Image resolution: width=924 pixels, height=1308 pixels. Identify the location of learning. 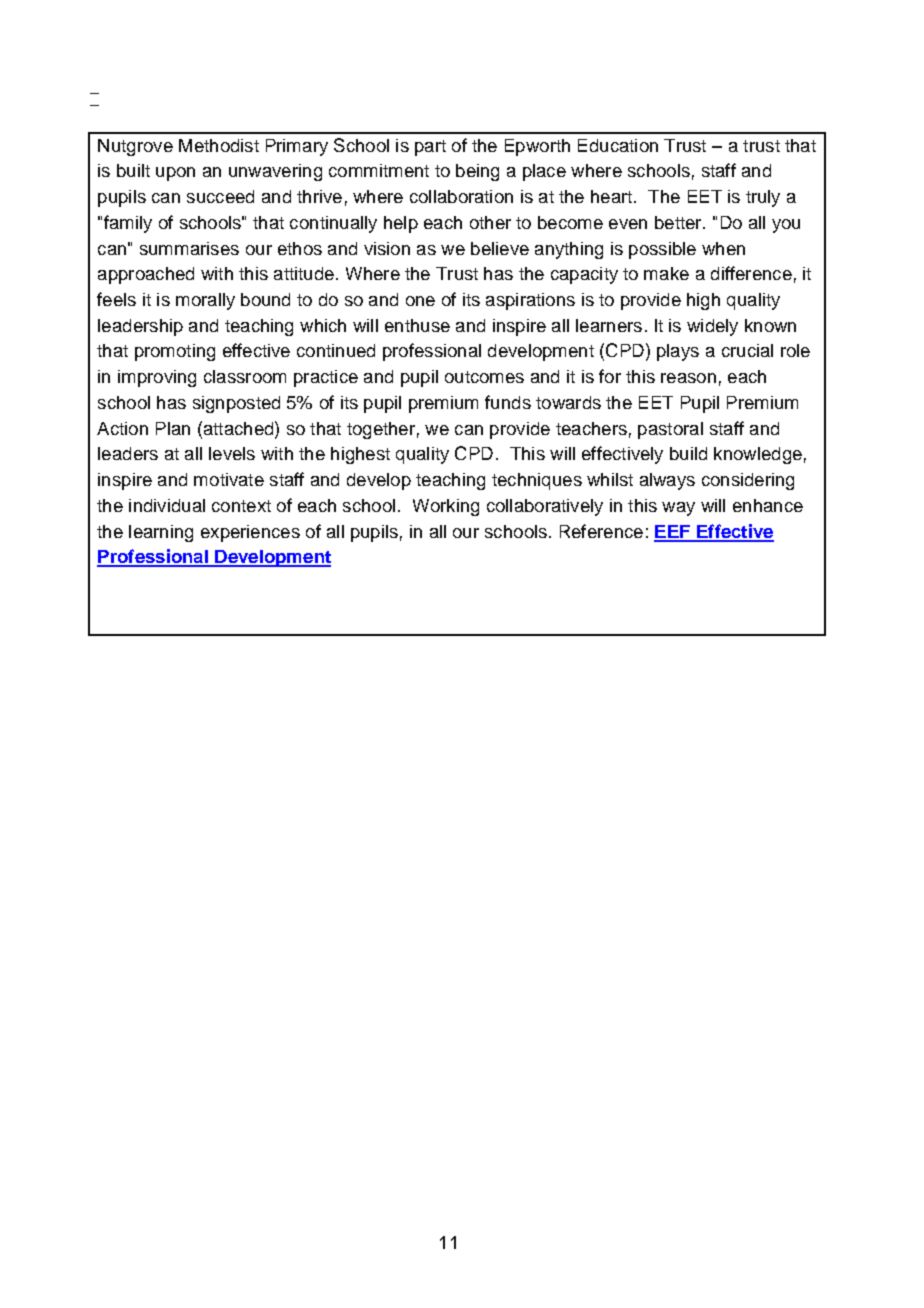
(161, 533).
